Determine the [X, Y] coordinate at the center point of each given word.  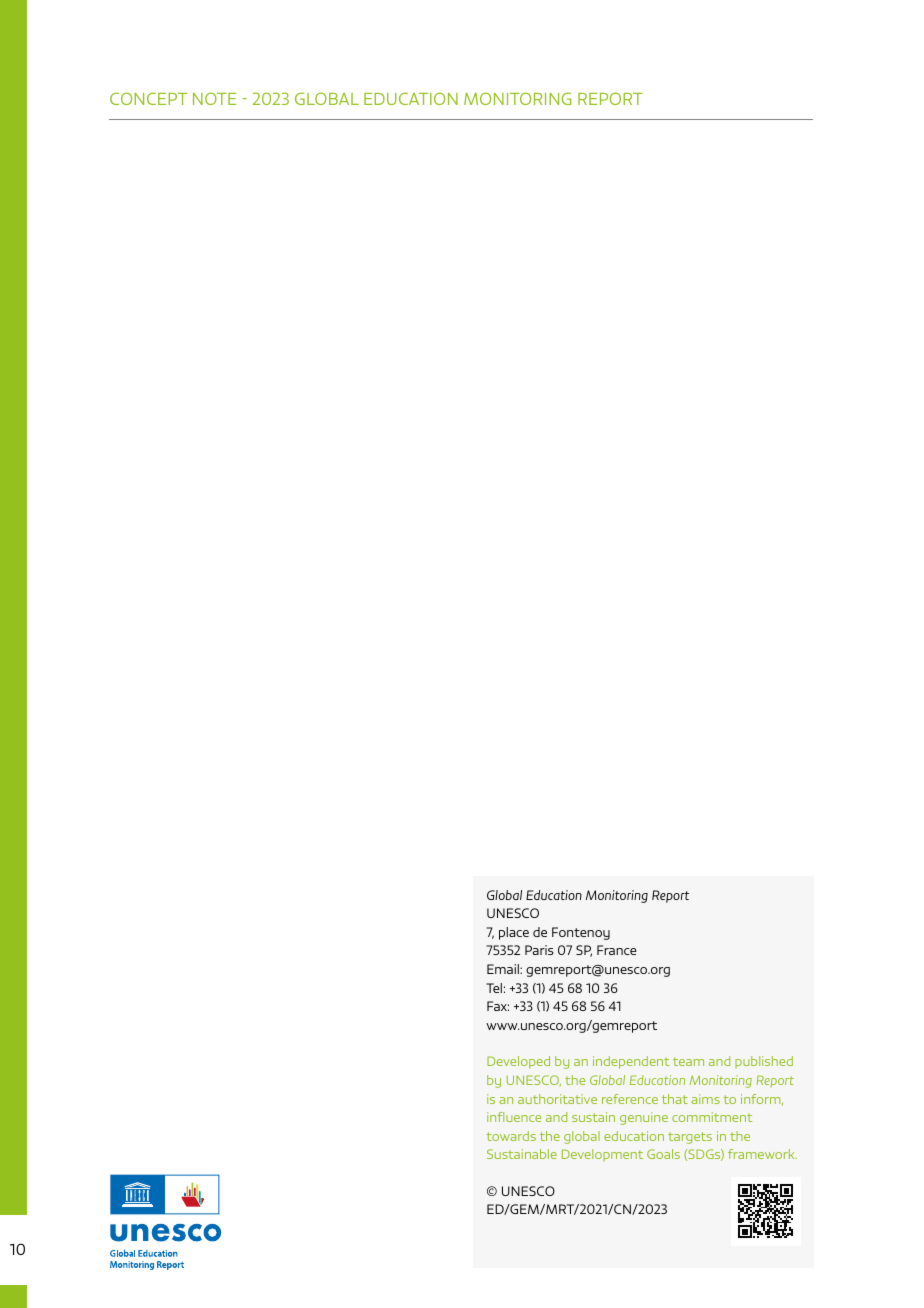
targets [690, 1138]
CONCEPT [148, 98]
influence [514, 1117]
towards [511, 1136]
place [514, 933]
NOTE [214, 98]
